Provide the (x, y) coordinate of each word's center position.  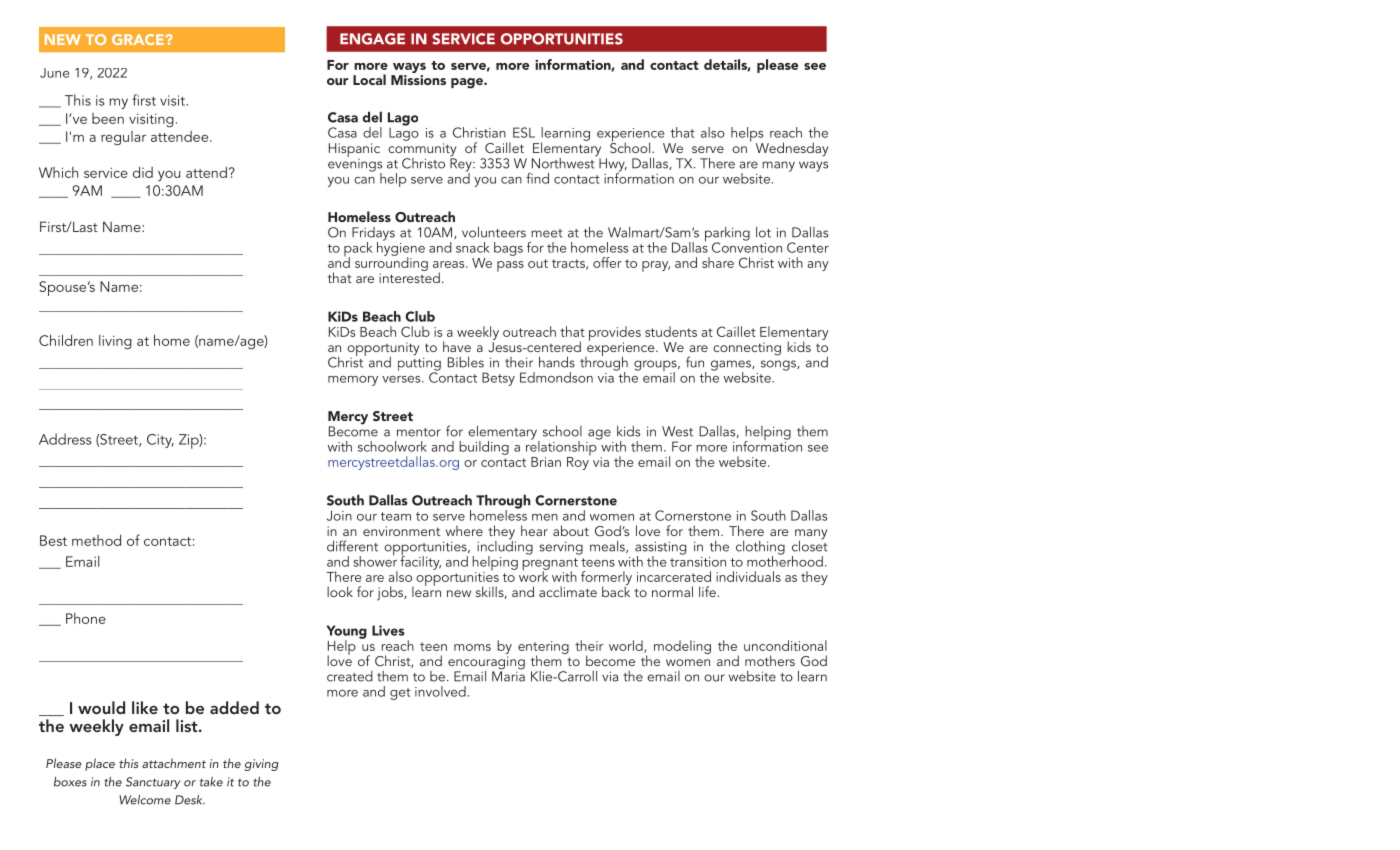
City (160, 441)
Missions (418, 78)
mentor (419, 432)
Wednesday (792, 149)
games (732, 366)
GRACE (138, 39)
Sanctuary (153, 783)
